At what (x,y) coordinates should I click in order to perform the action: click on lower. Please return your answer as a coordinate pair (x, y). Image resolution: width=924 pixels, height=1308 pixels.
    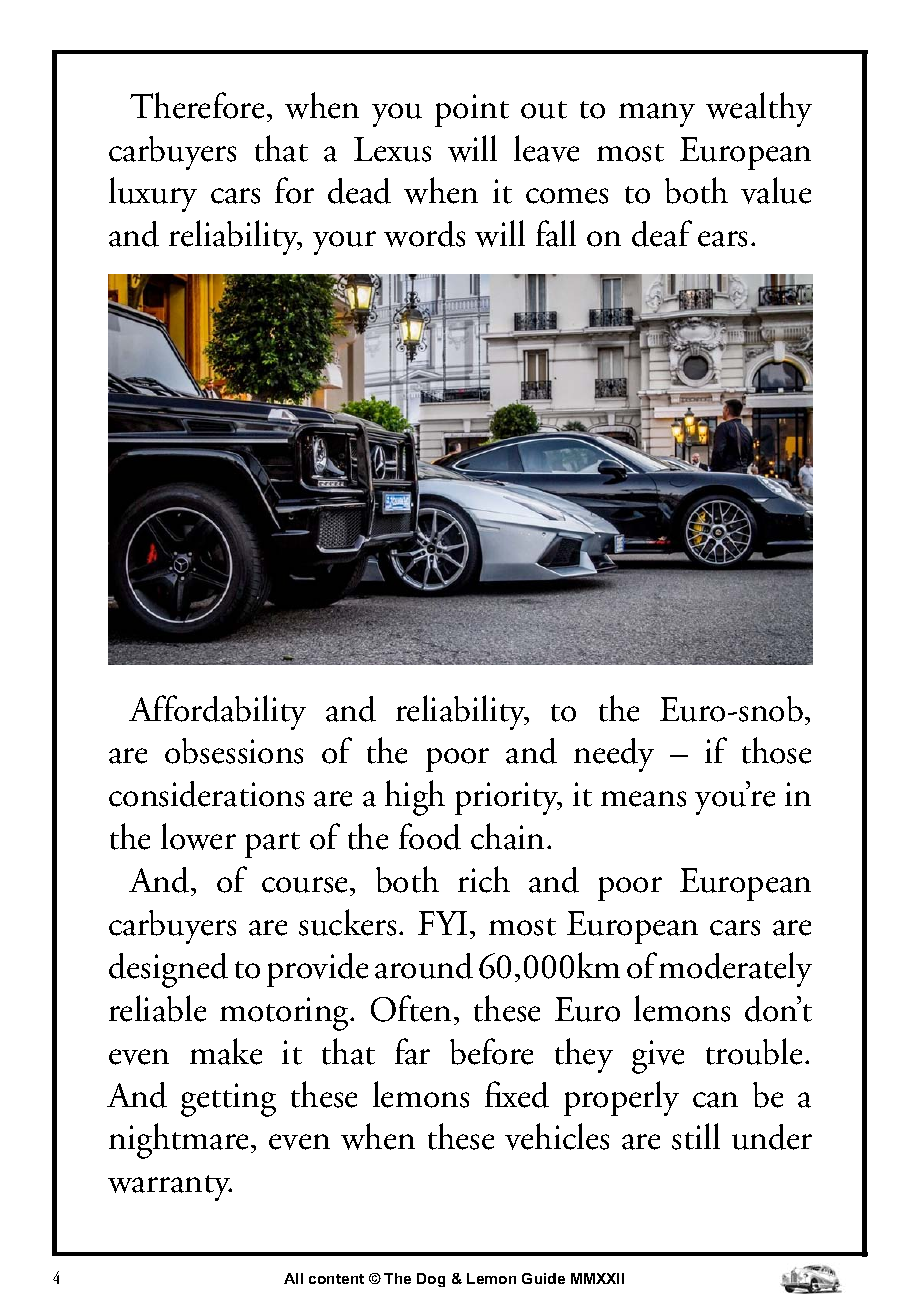
    Looking at the image, I should click on (198, 836).
